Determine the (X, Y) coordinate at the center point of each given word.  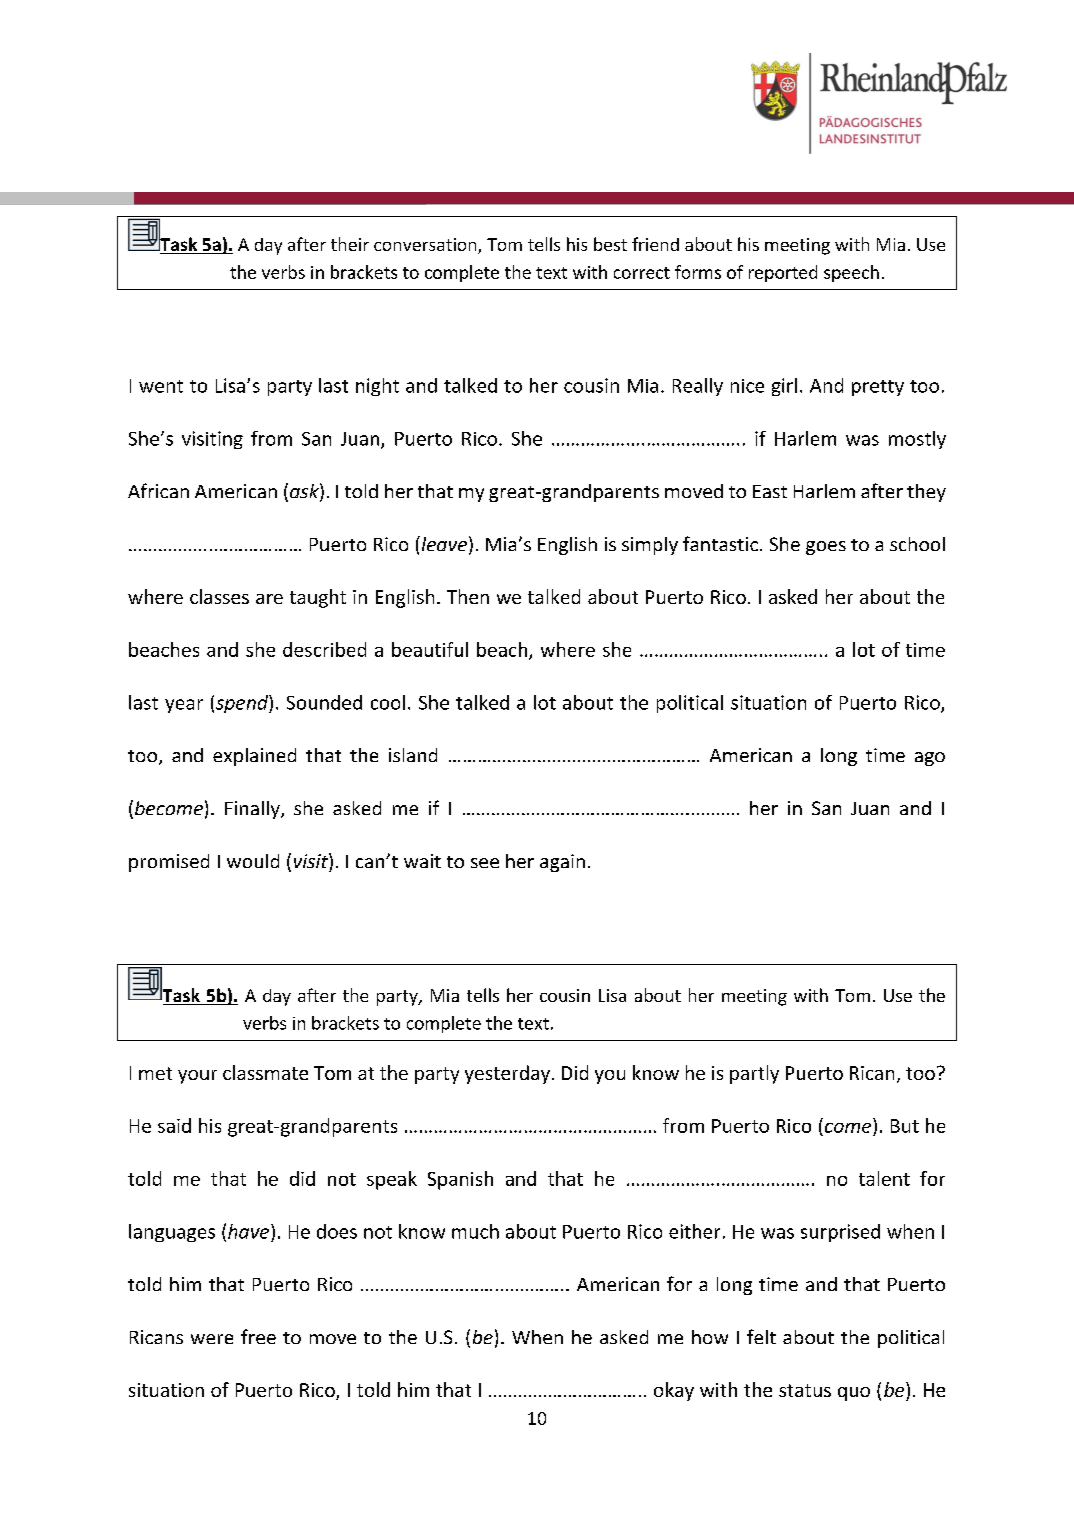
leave (443, 543)
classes (219, 596)
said (174, 1125)
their (350, 244)
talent (884, 1178)
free (258, 1336)
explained (254, 757)
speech (851, 273)
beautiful (430, 649)
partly (754, 1074)
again (562, 863)
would (253, 861)
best (610, 244)
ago (930, 759)
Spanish (460, 1180)
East (770, 491)
